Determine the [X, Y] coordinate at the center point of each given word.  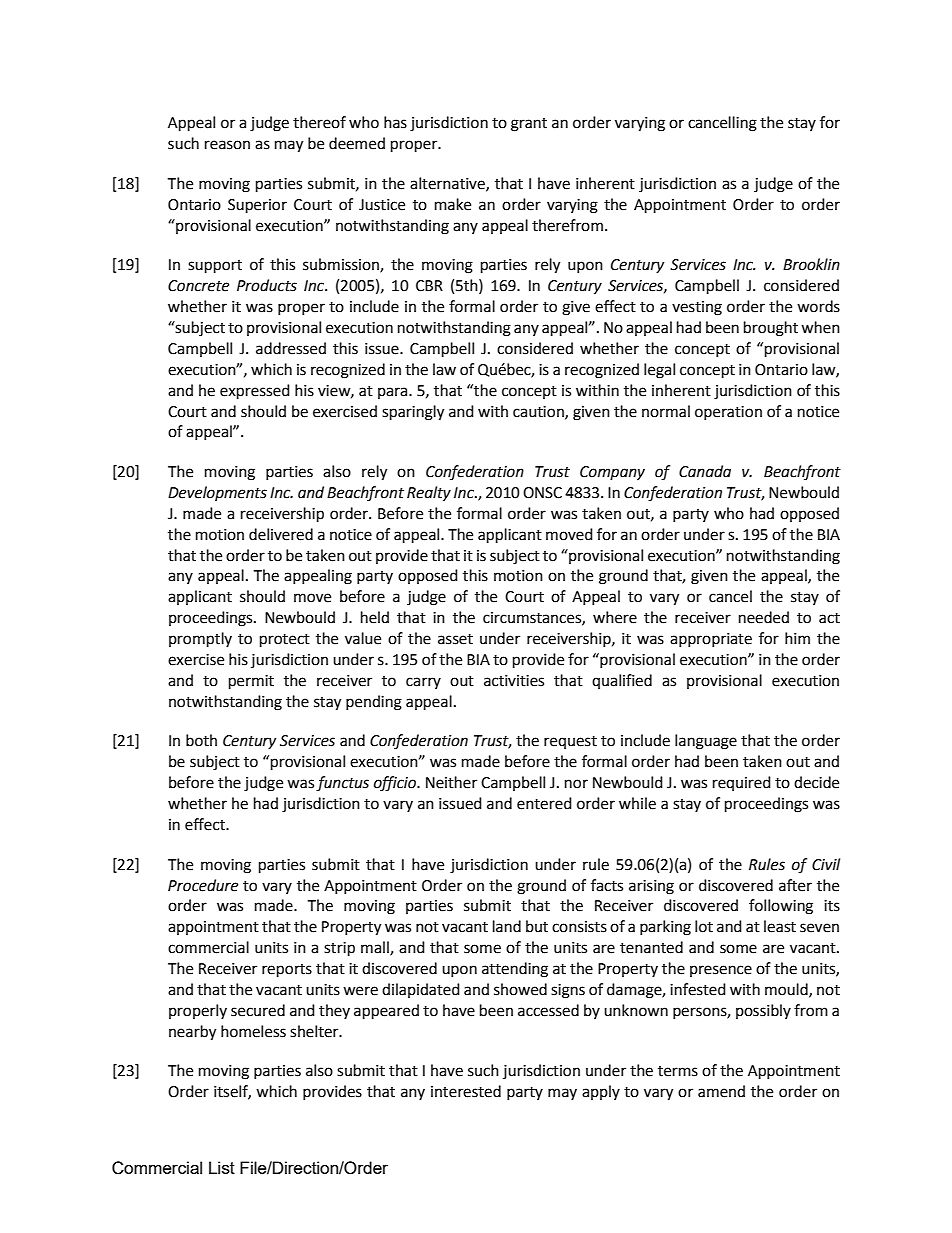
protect [285, 641]
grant [529, 125]
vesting [697, 308]
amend [721, 1091]
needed [764, 617]
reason [227, 145]
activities [514, 681]
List [222, 1167]
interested [466, 1091]
